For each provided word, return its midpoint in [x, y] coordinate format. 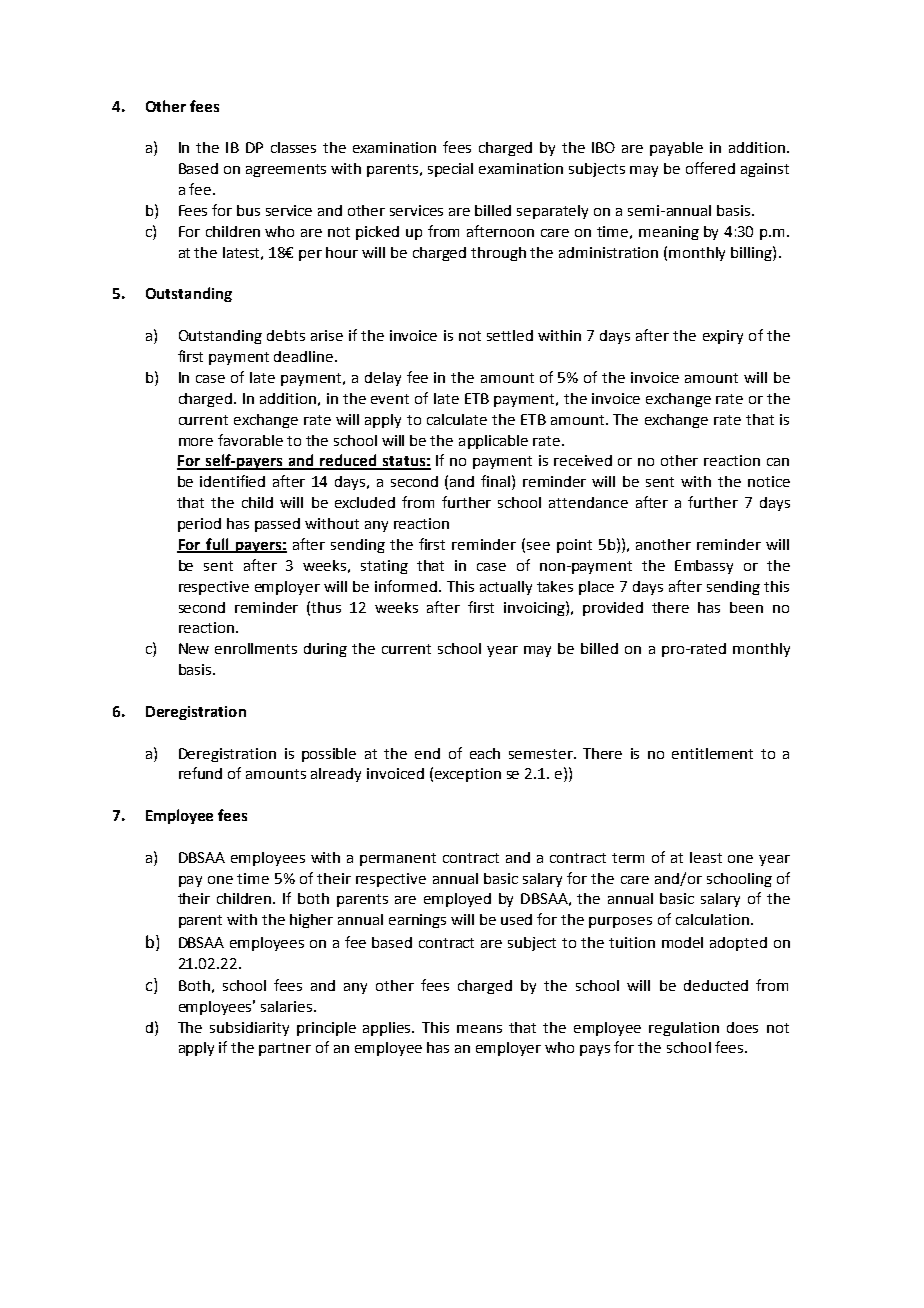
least [706, 857]
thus [326, 607]
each [485, 753]
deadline [305, 356]
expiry [723, 337]
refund [200, 773]
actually [506, 588]
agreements [286, 170]
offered [710, 168]
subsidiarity [249, 1029]
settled [510, 335]
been [746, 607]
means [479, 1029]
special [450, 170]
